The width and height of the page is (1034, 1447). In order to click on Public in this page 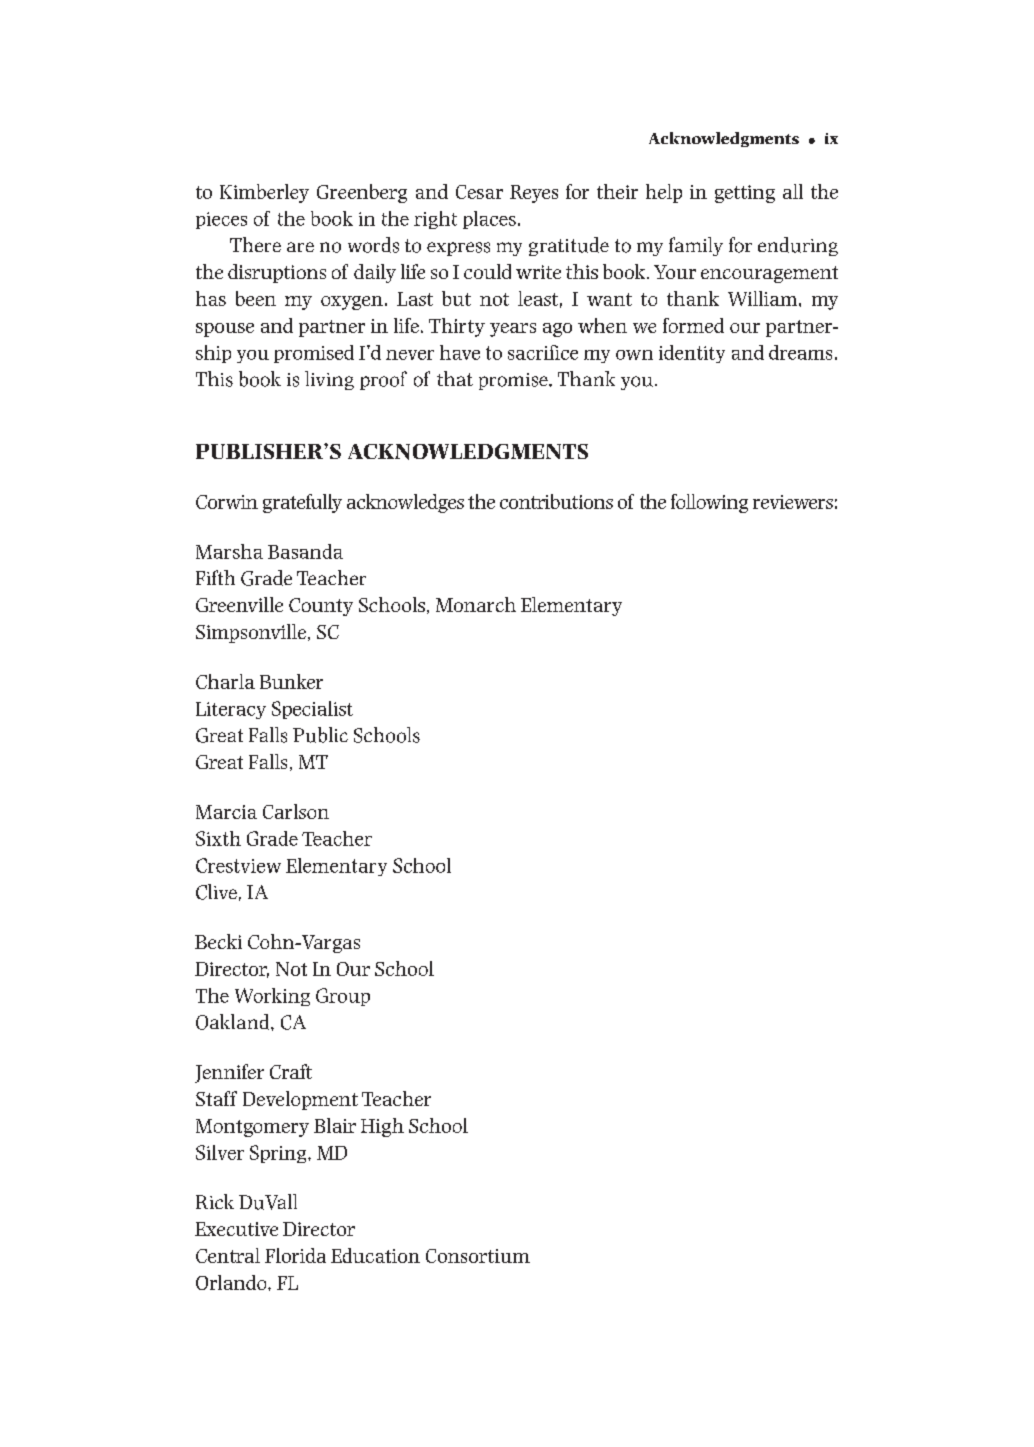, I will do `click(320, 735)`.
